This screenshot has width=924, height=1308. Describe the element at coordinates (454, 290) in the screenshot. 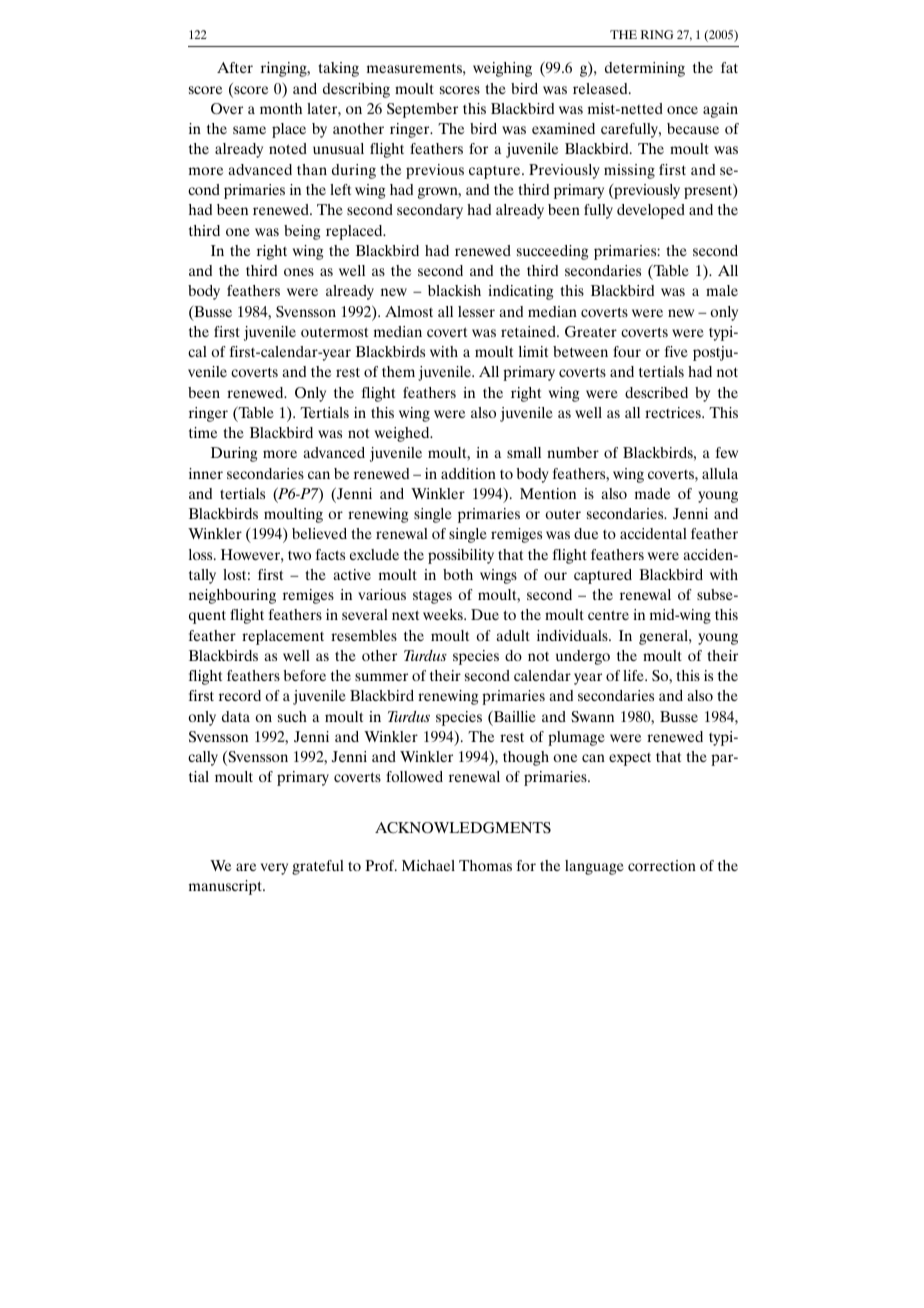

I see `blackish` at that location.
